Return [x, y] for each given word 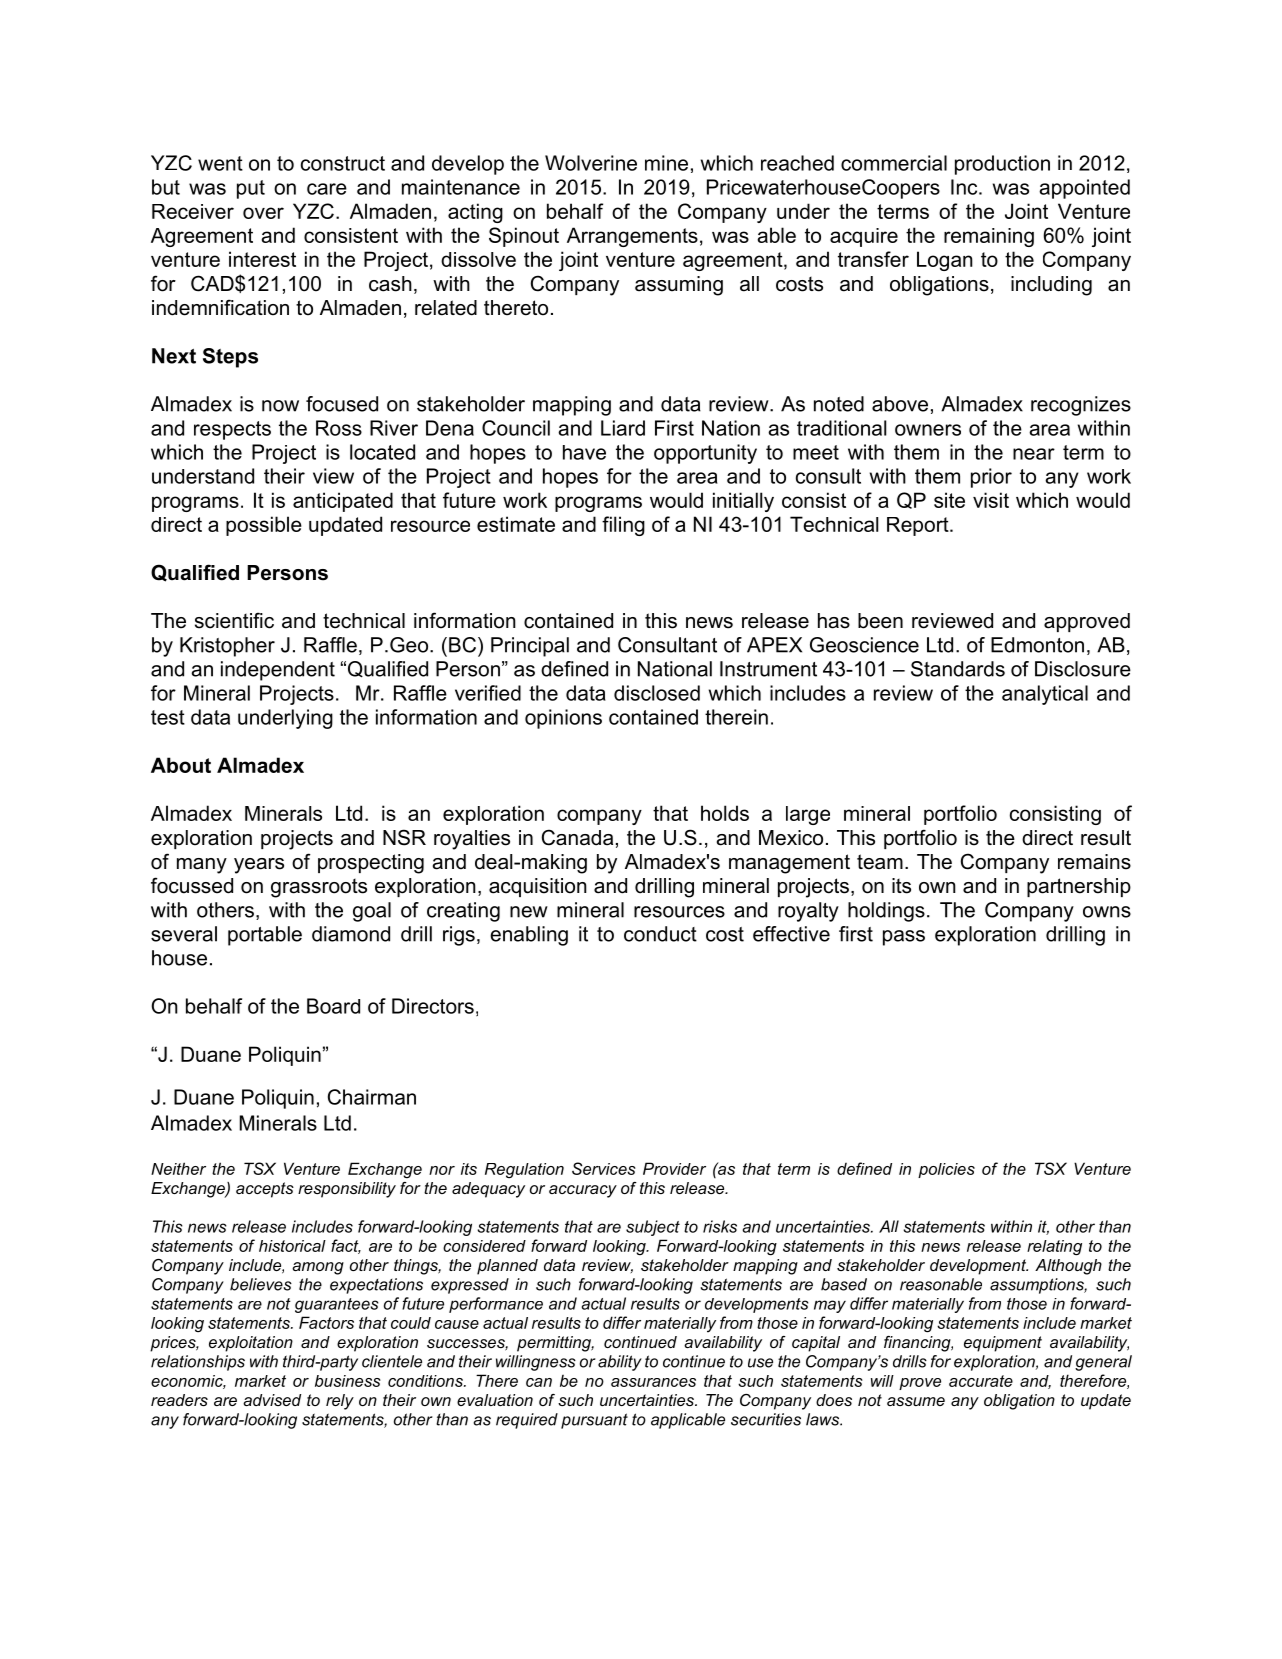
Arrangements [632, 237]
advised [272, 1400]
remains [1094, 862]
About [181, 765]
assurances [653, 1382]
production [1002, 165]
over [263, 213]
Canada [577, 837]
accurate [981, 1381]
